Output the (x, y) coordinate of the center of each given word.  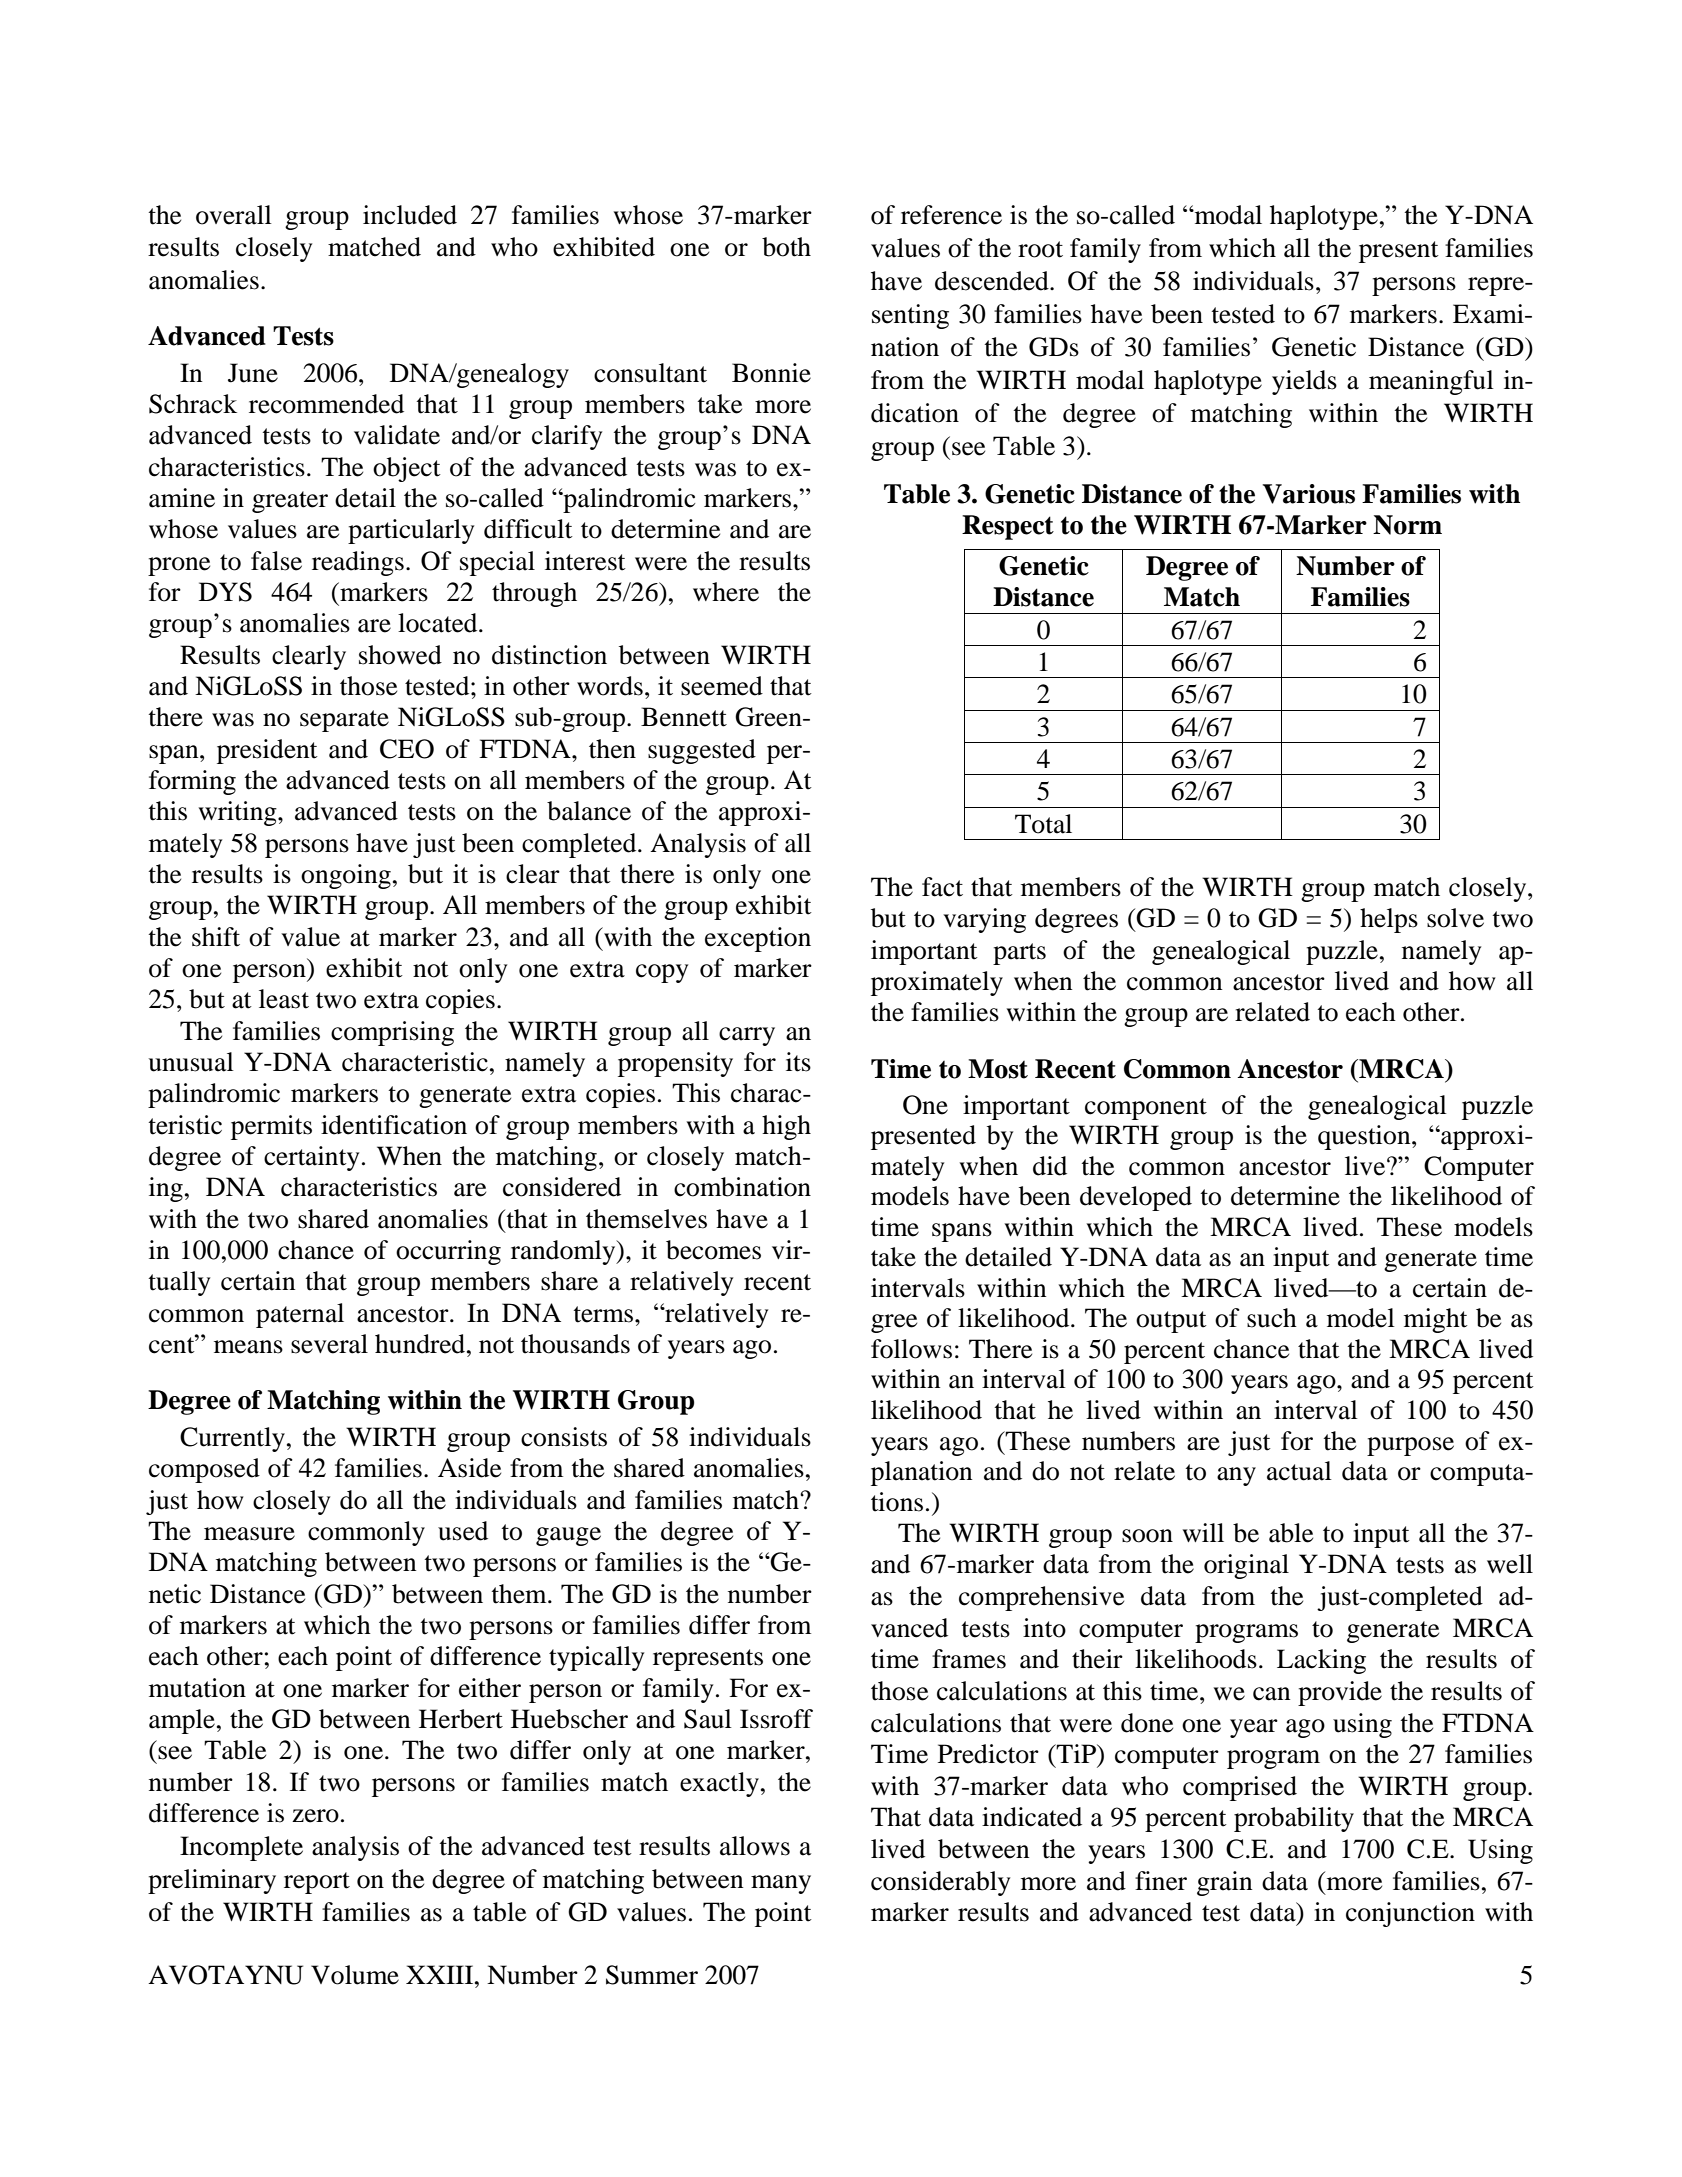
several (329, 1344)
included (410, 215)
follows (911, 1349)
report (317, 1883)
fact (942, 887)
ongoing (346, 876)
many (781, 1884)
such (1272, 1318)
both (786, 247)
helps (1389, 920)
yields (1304, 382)
